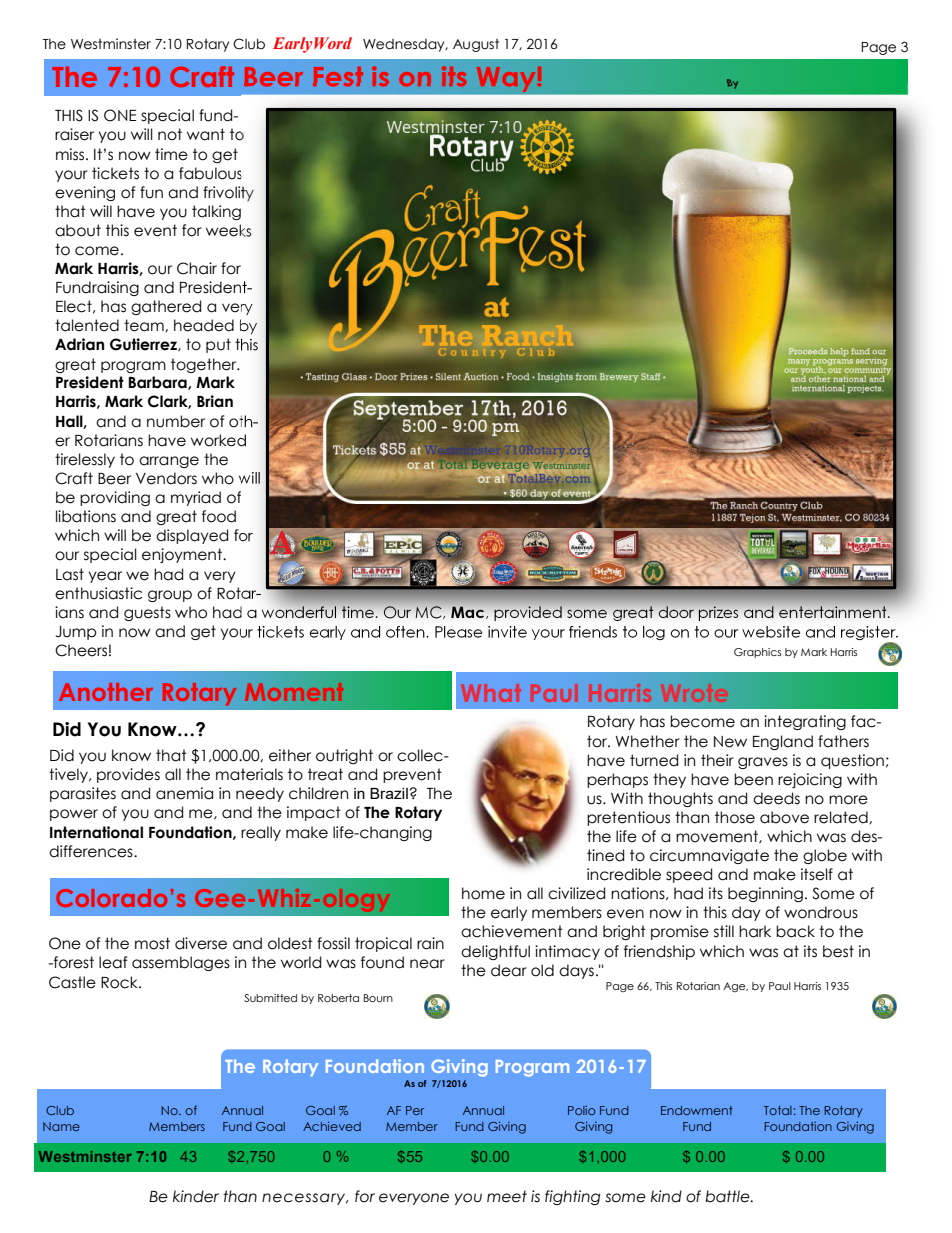  I want to click on prizes, so click(718, 613).
